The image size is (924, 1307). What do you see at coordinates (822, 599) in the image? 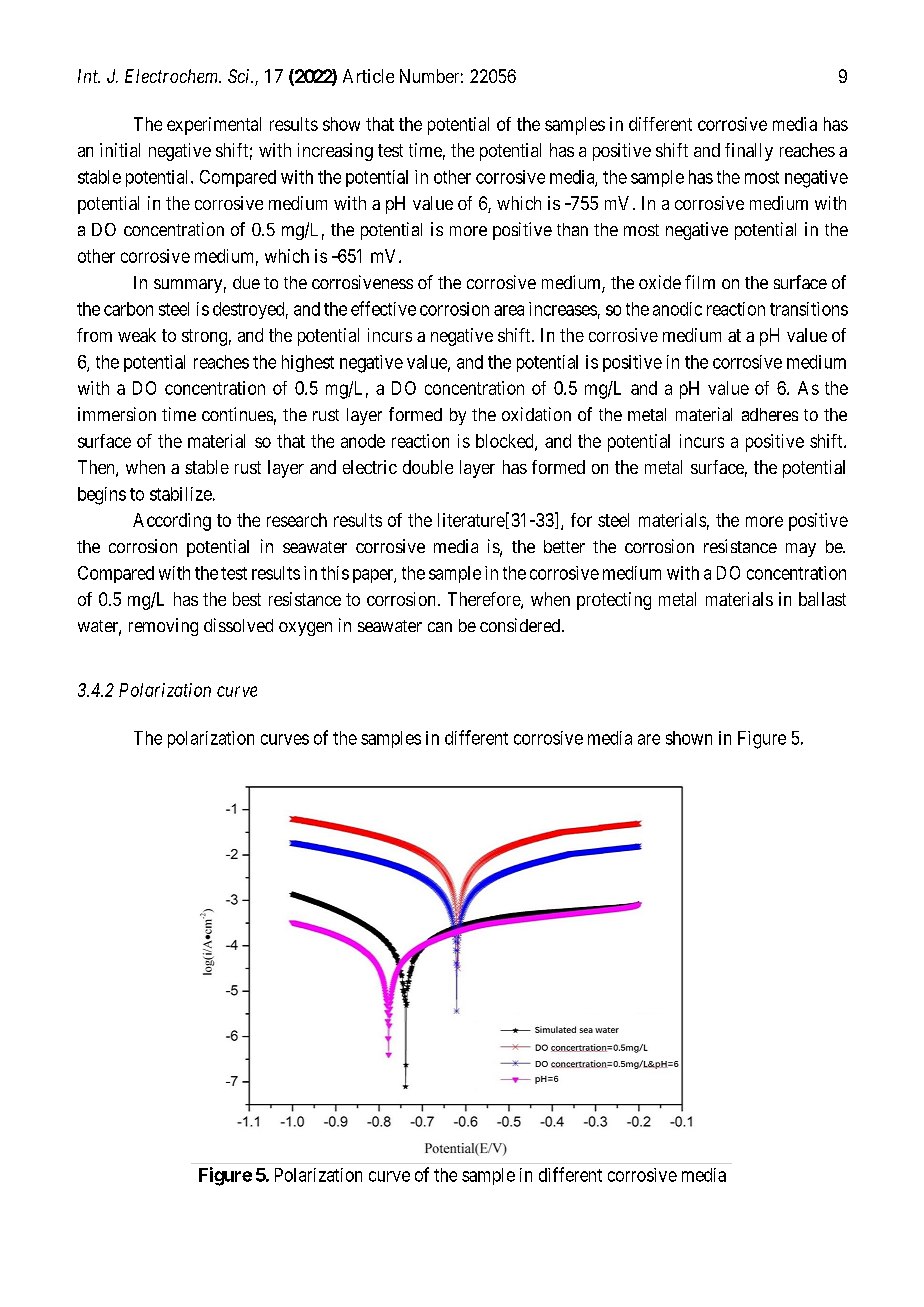
I see `ballast` at bounding box center [822, 599].
